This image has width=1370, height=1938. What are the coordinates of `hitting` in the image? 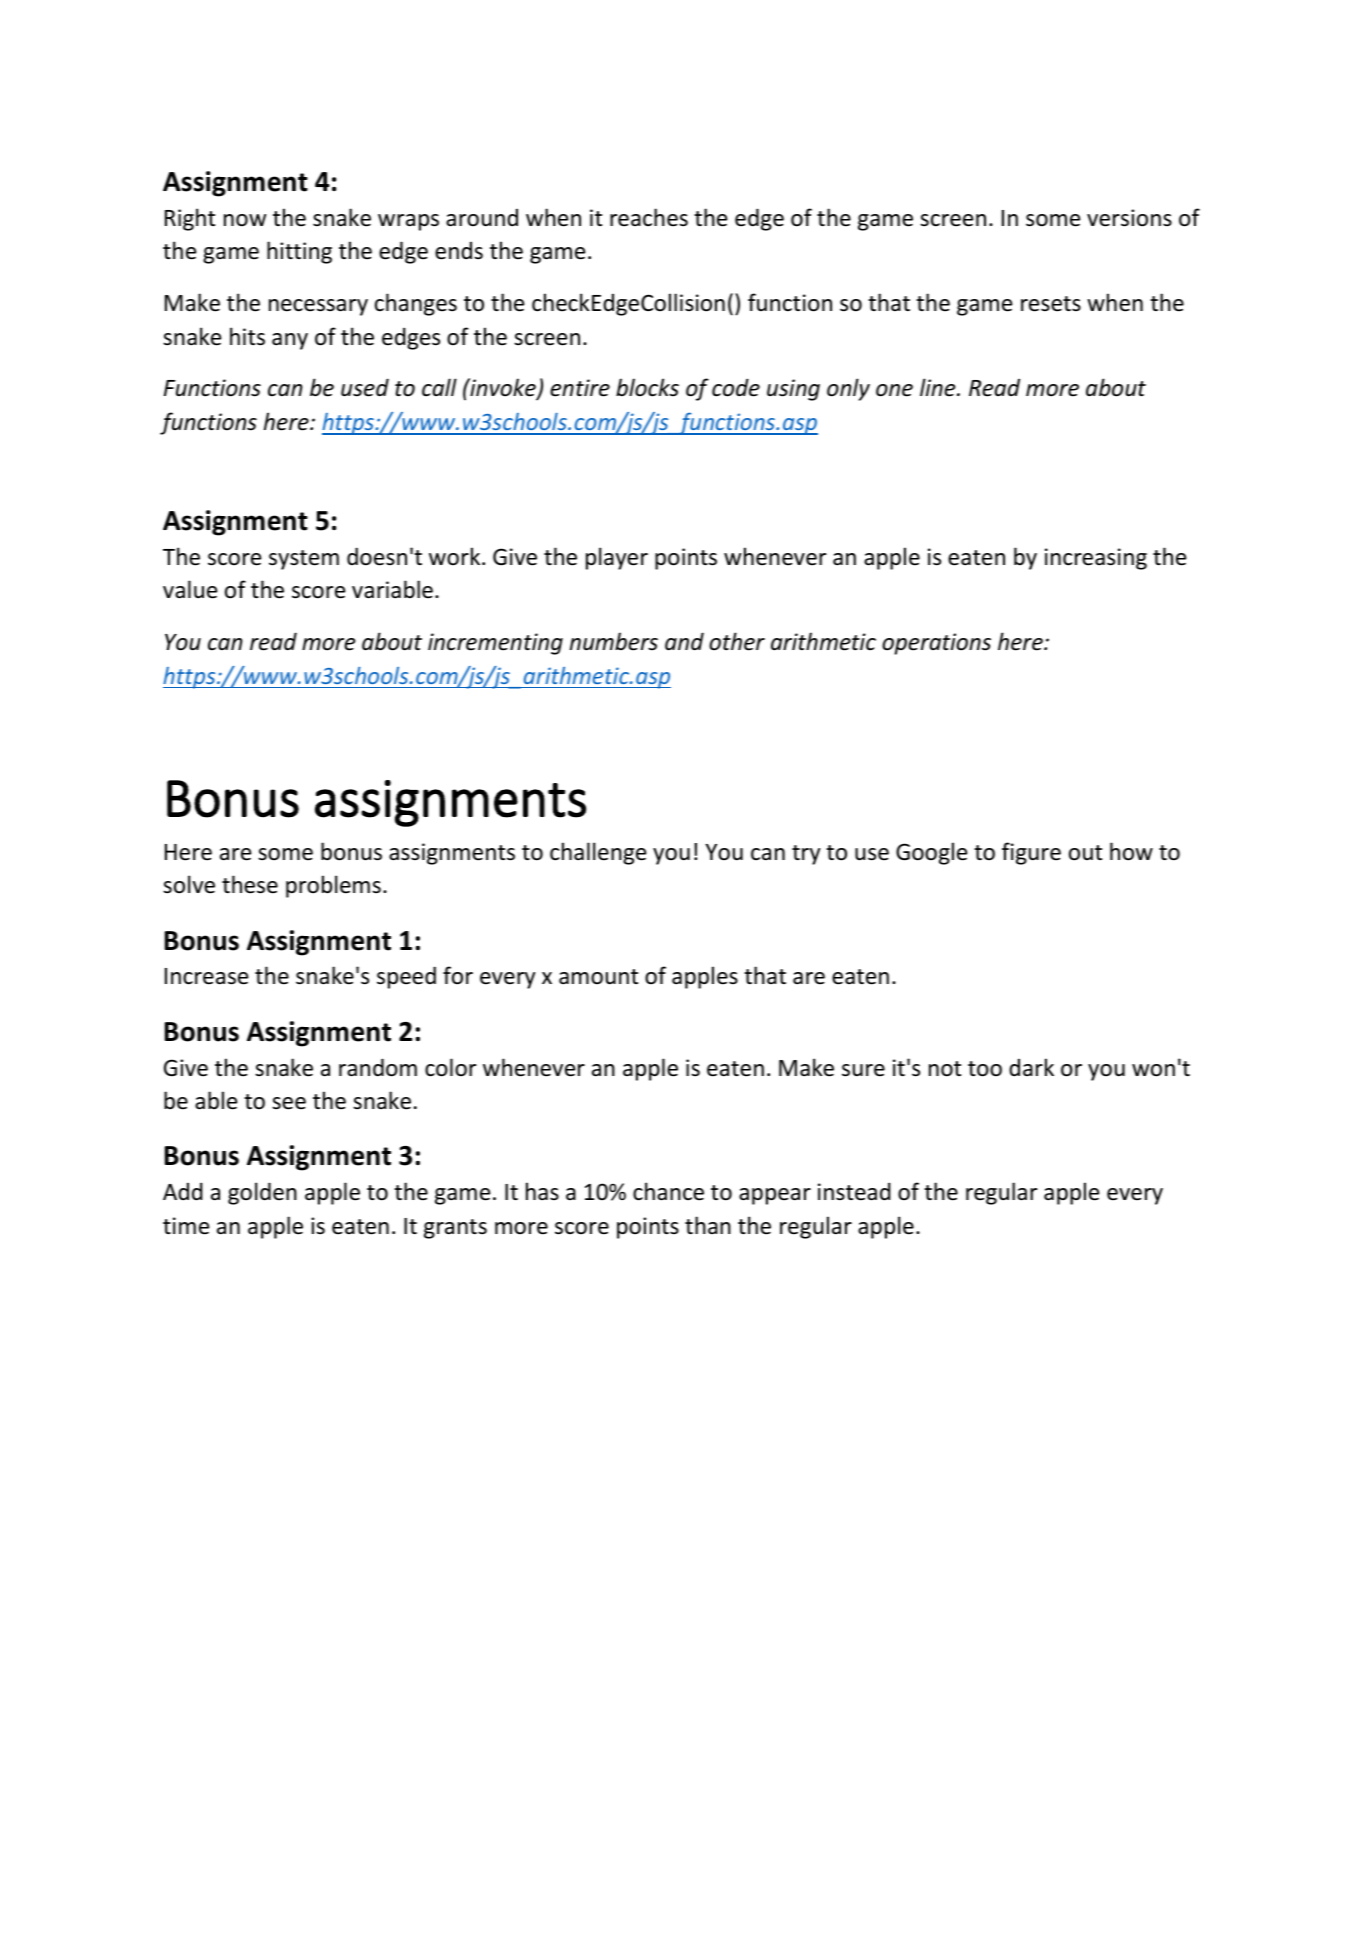 It's located at (299, 252).
